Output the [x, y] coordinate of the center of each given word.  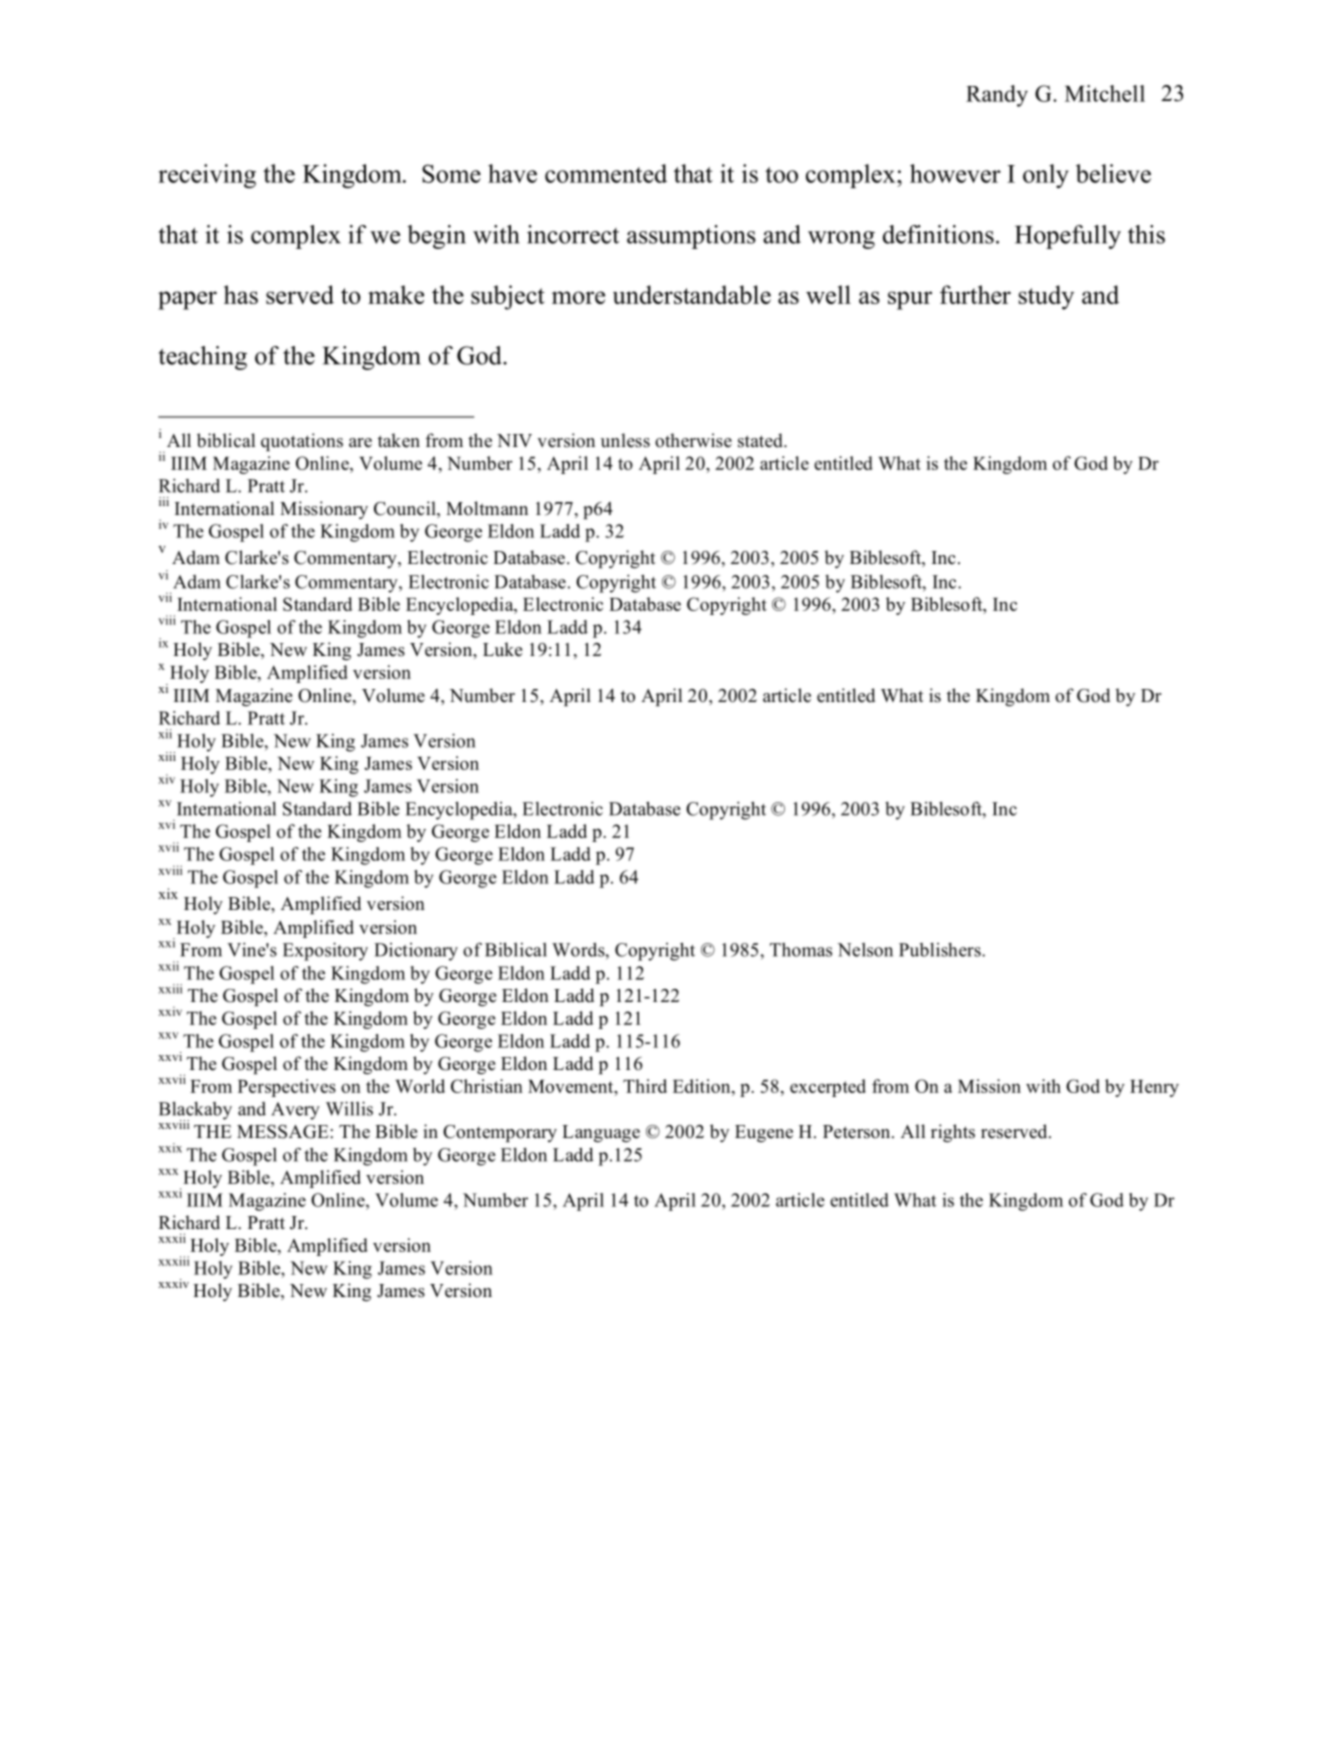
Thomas [801, 950]
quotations [302, 442]
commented [606, 173]
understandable [692, 294]
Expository [325, 951]
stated [761, 440]
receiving [207, 176]
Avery [295, 1111]
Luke [502, 649]
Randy [997, 96]
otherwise [693, 440]
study [1046, 297]
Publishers [941, 950]
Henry [1154, 1088]
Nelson [865, 950]
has [241, 294]
